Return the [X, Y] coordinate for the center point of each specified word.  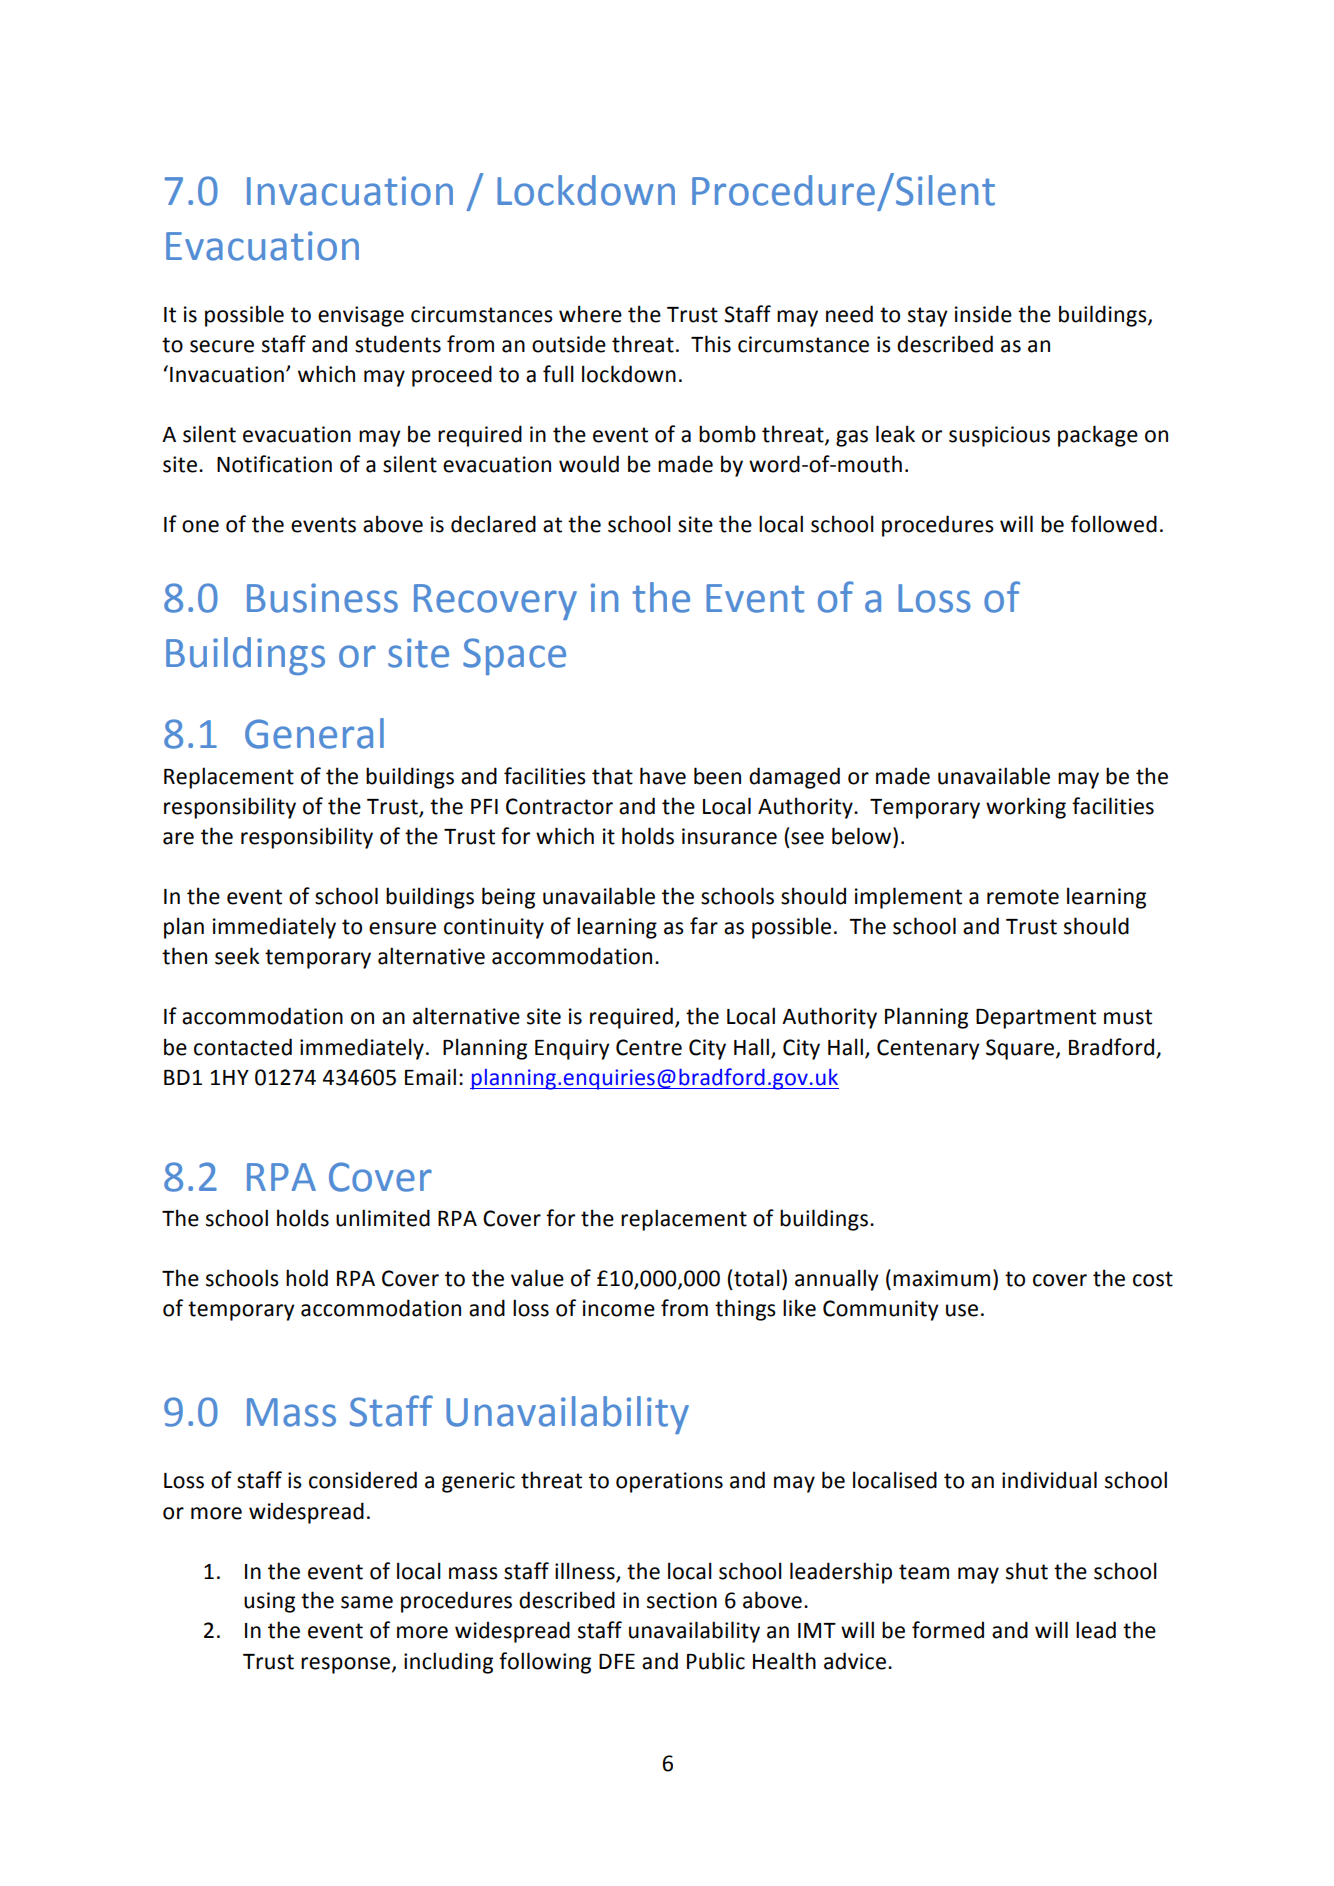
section [682, 1600]
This [711, 344]
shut [1027, 1571]
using [269, 1602]
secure [222, 346]
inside [983, 314]
